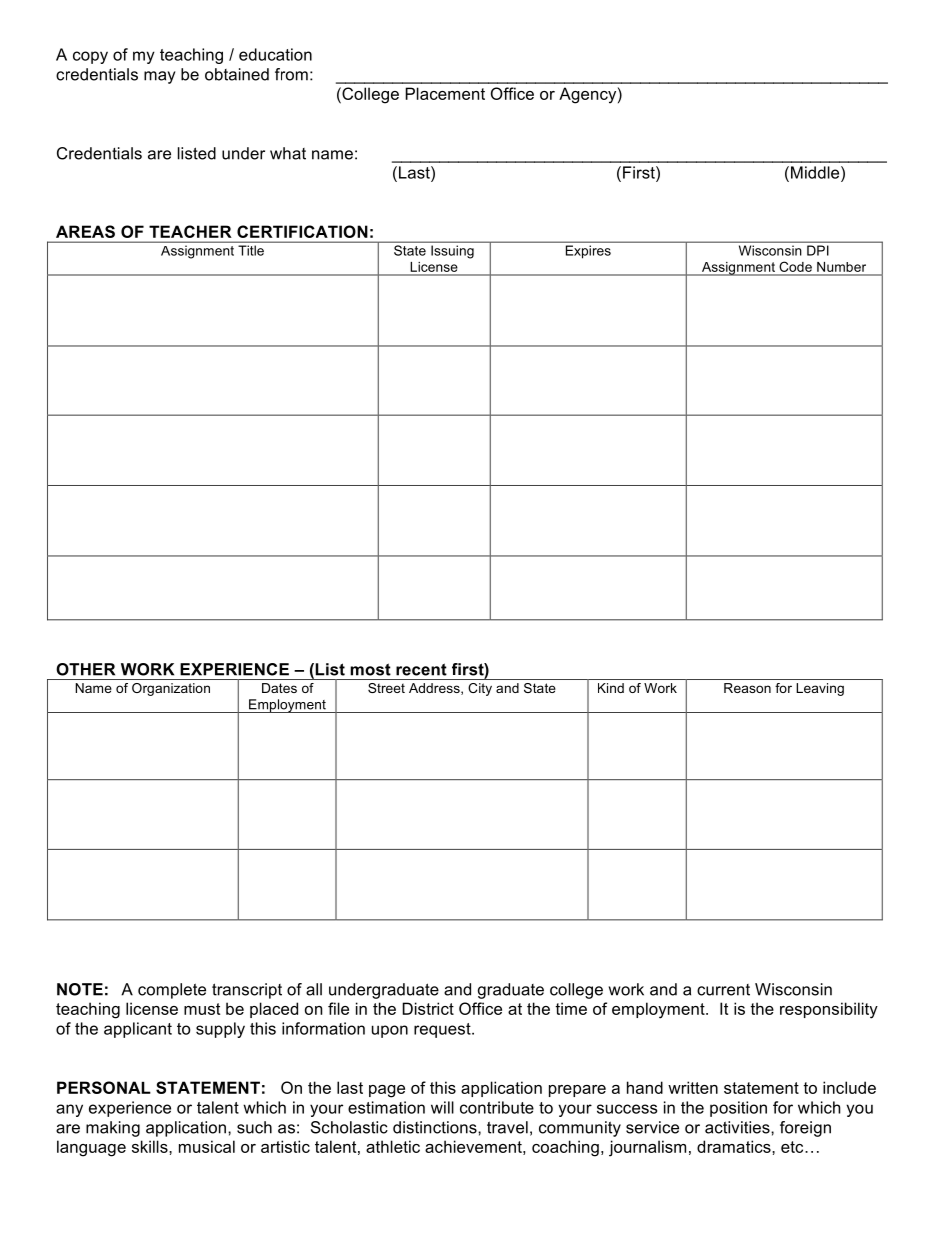  What do you see at coordinates (160, 77) in the document?
I see `may` at bounding box center [160, 77].
